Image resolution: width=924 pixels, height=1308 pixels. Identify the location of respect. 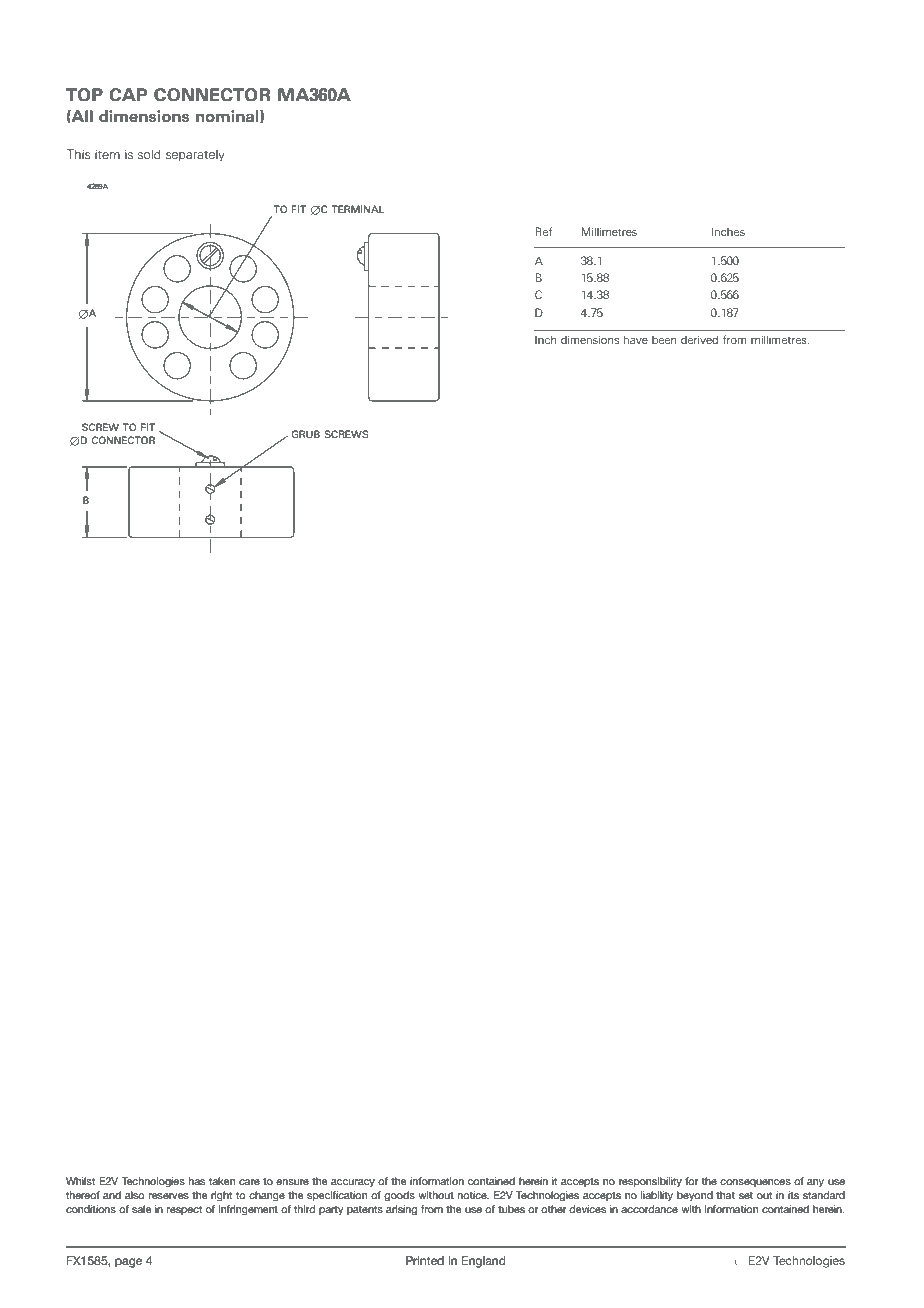
(184, 1210).
